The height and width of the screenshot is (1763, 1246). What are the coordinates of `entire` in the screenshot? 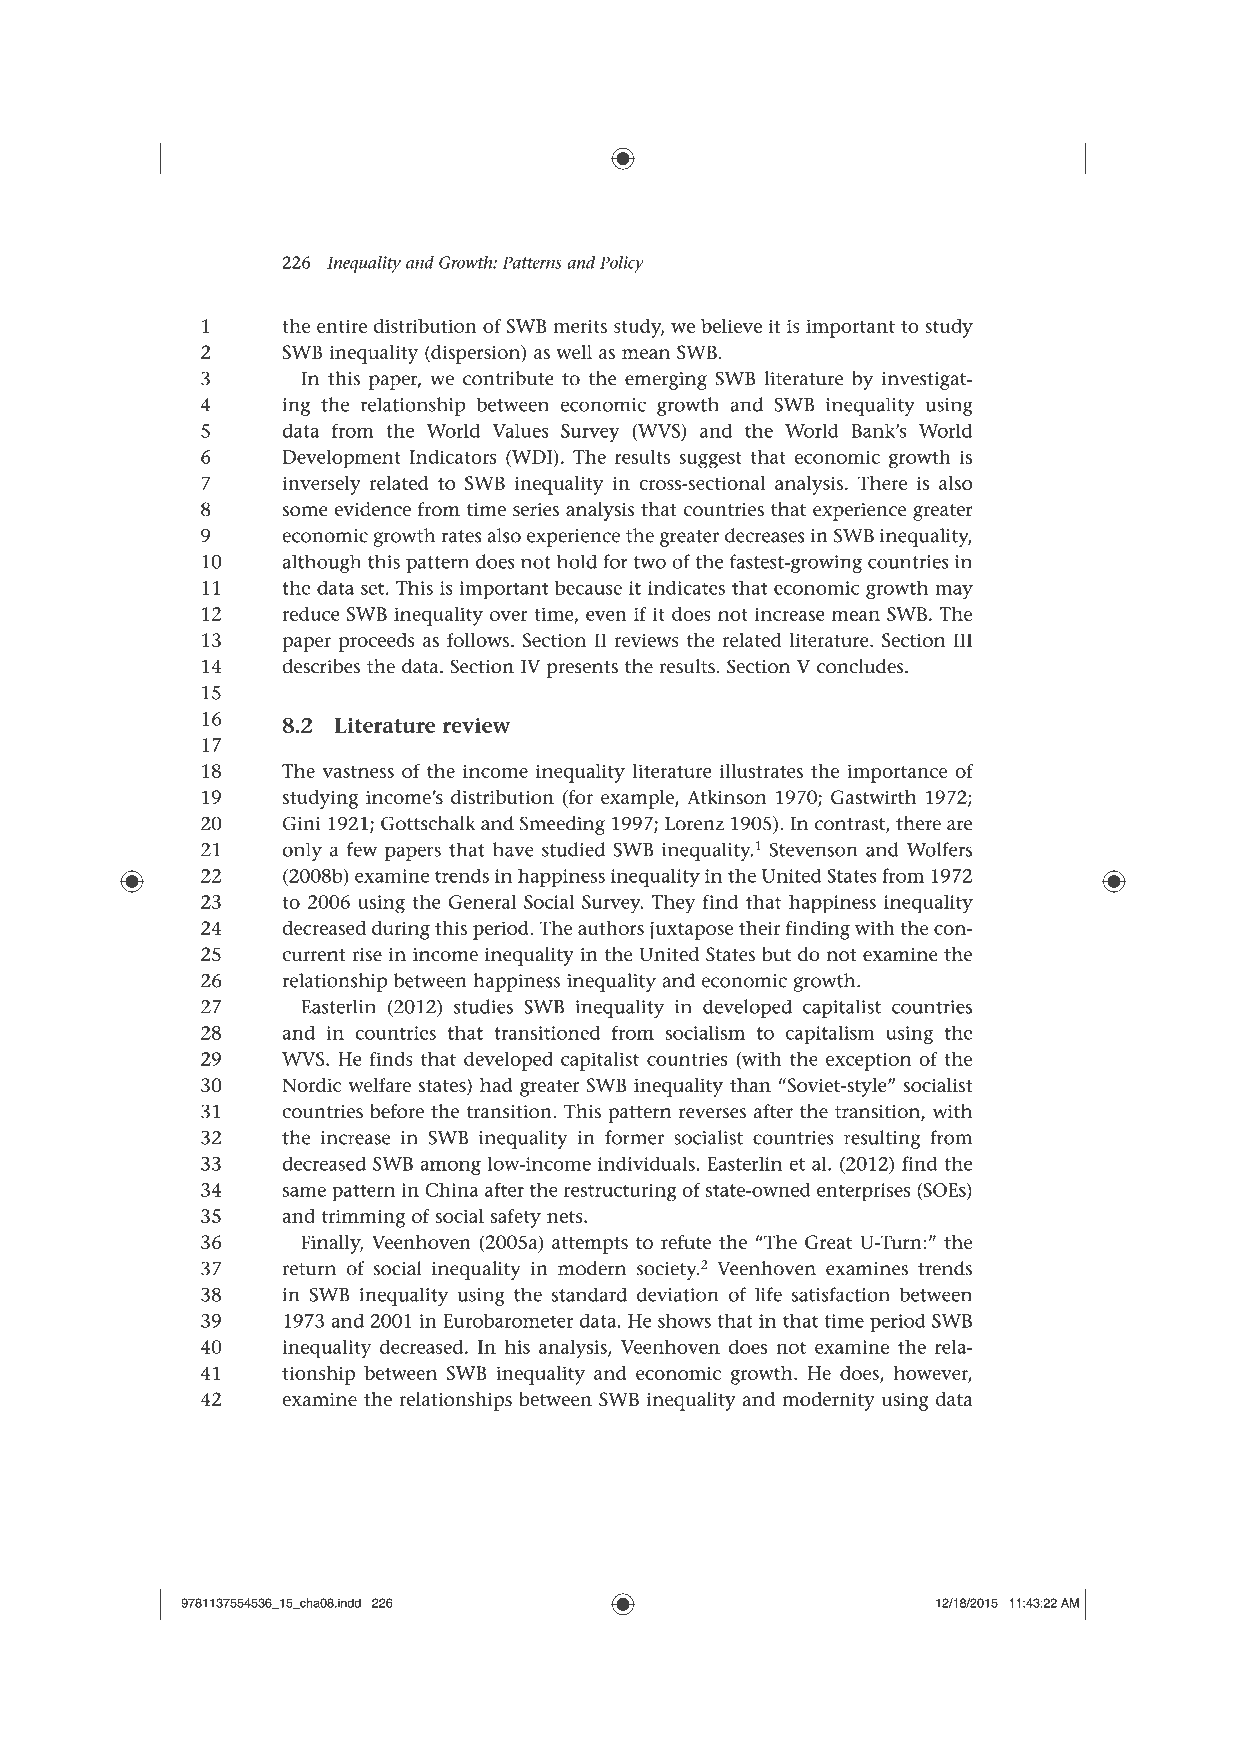 It's located at (342, 326).
